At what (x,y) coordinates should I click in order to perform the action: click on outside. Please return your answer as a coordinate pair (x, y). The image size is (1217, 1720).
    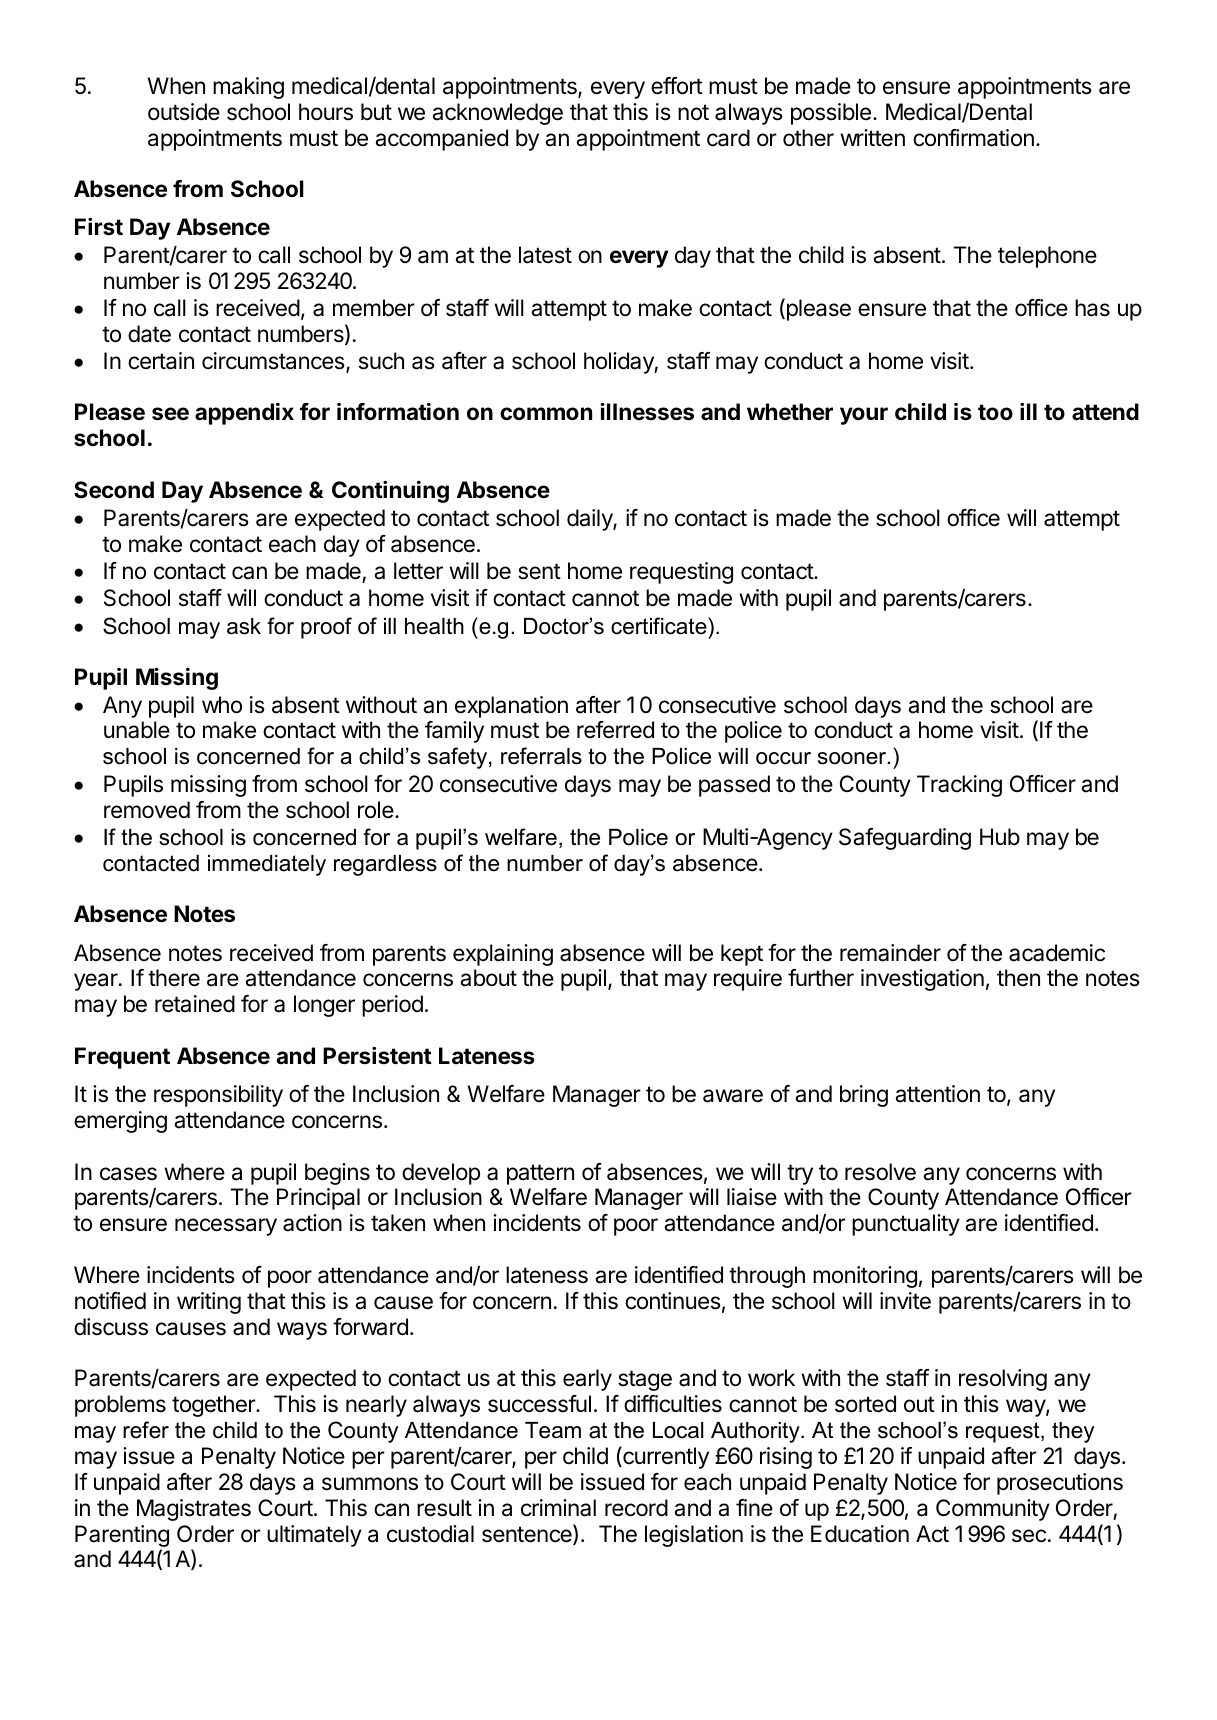
    Looking at the image, I should click on (184, 112).
